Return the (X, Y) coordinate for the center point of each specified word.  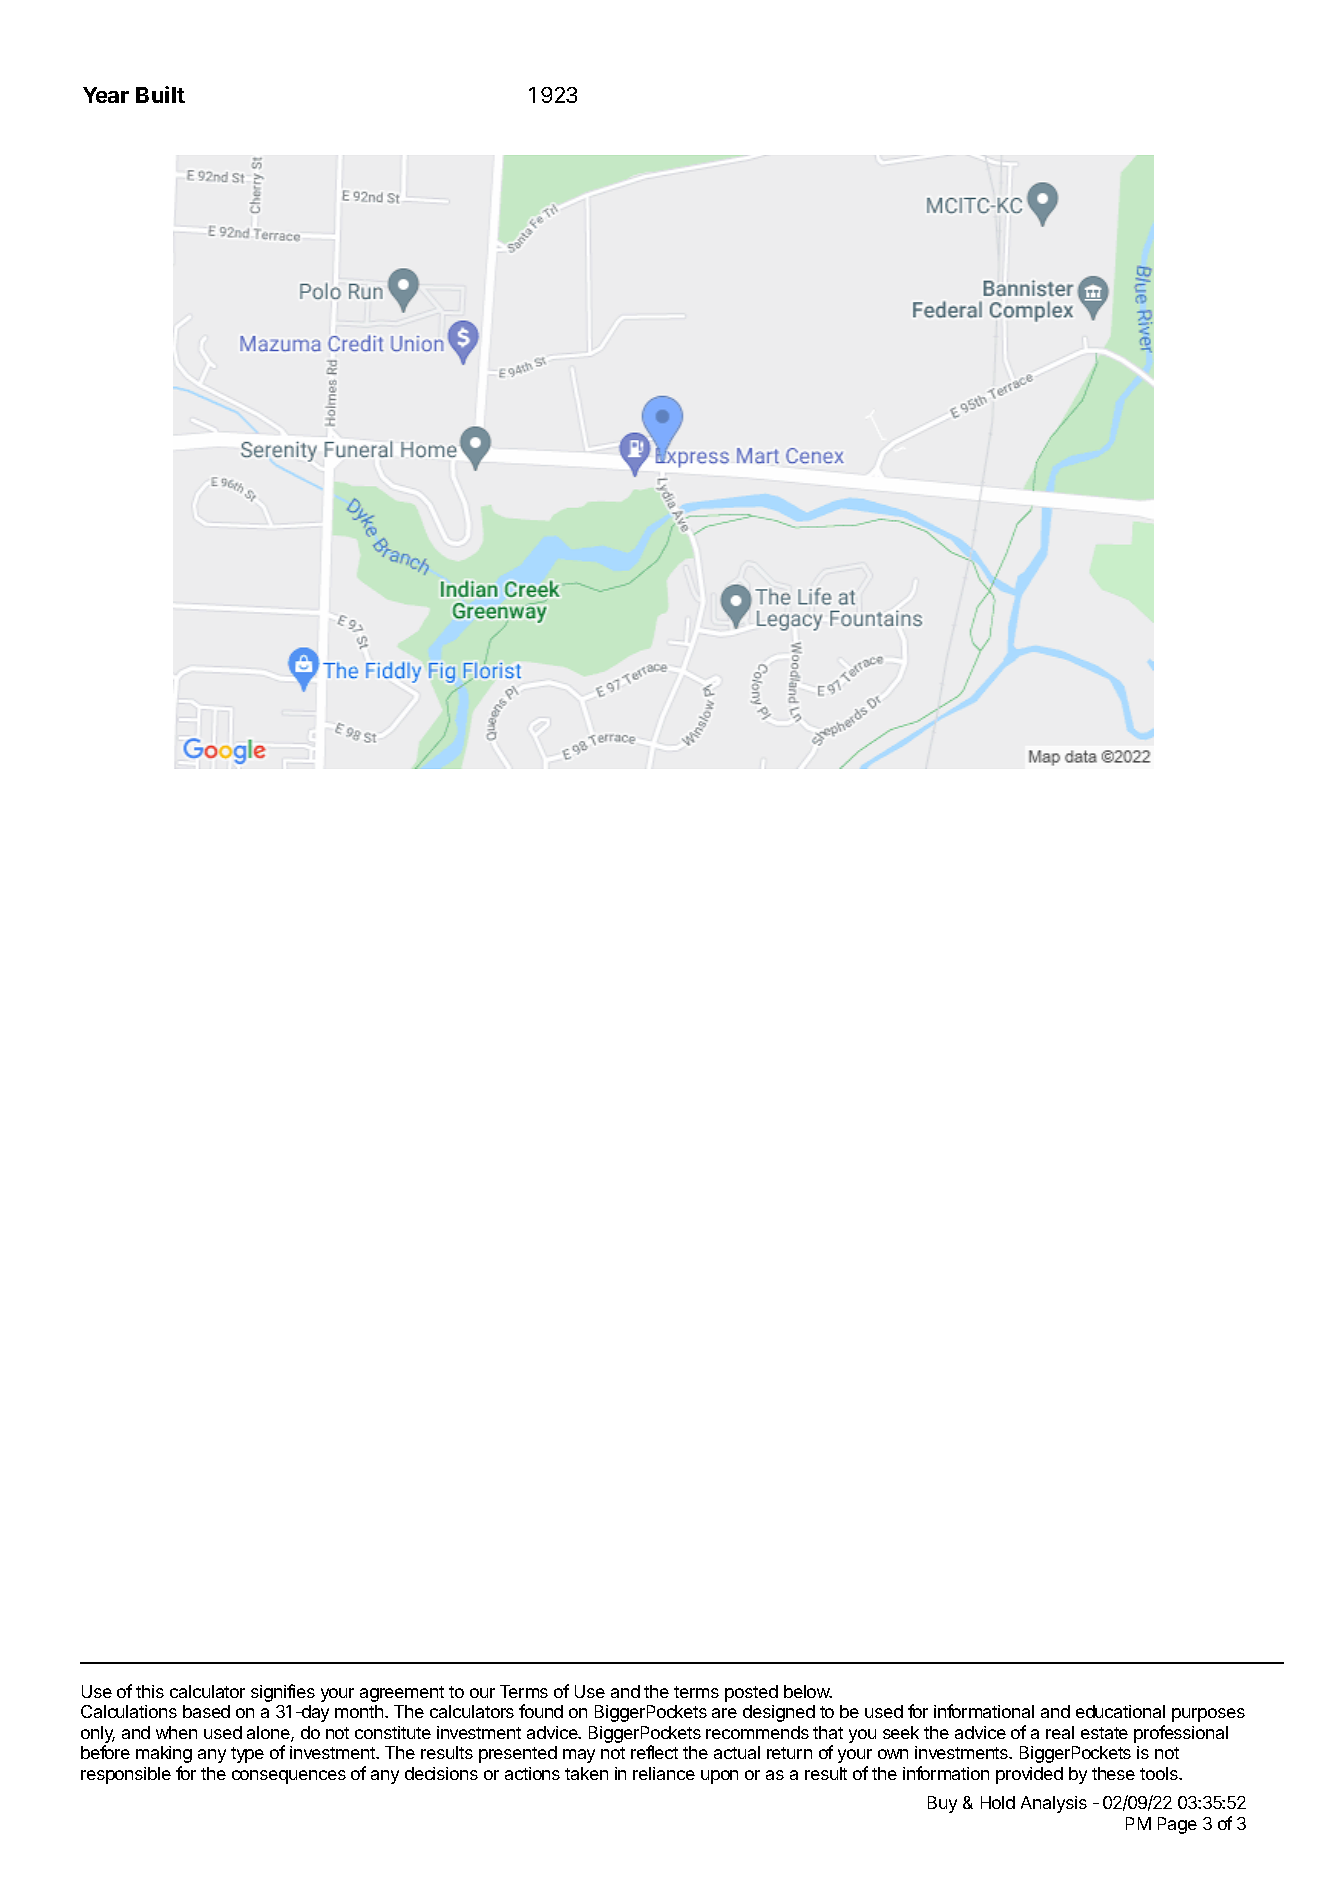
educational (1120, 1711)
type (247, 1755)
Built (160, 94)
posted (751, 1693)
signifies (283, 1693)
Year (106, 95)
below (808, 1691)
